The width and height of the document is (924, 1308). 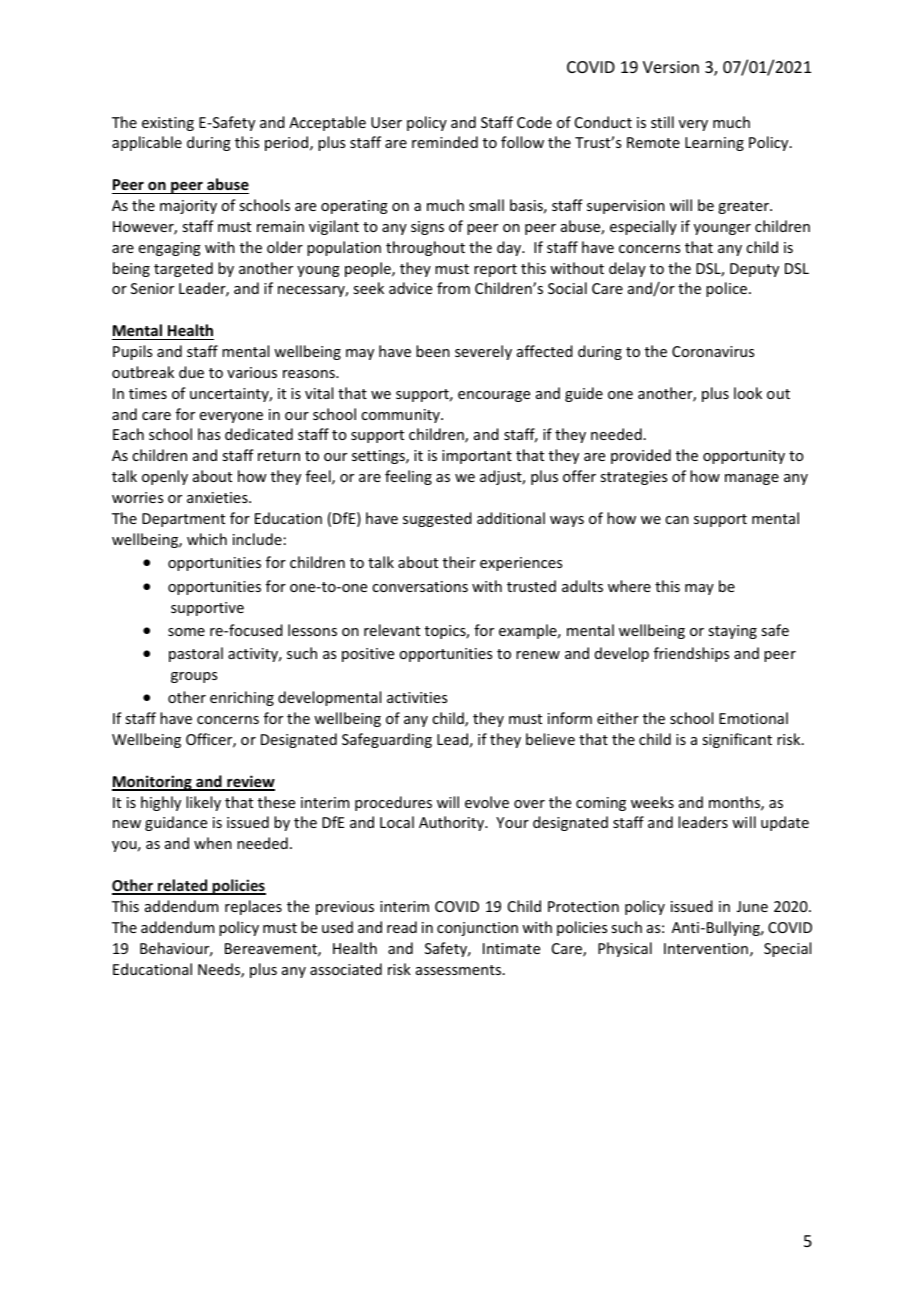 What do you see at coordinates (445, 142) in the document?
I see `reminded` at bounding box center [445, 142].
